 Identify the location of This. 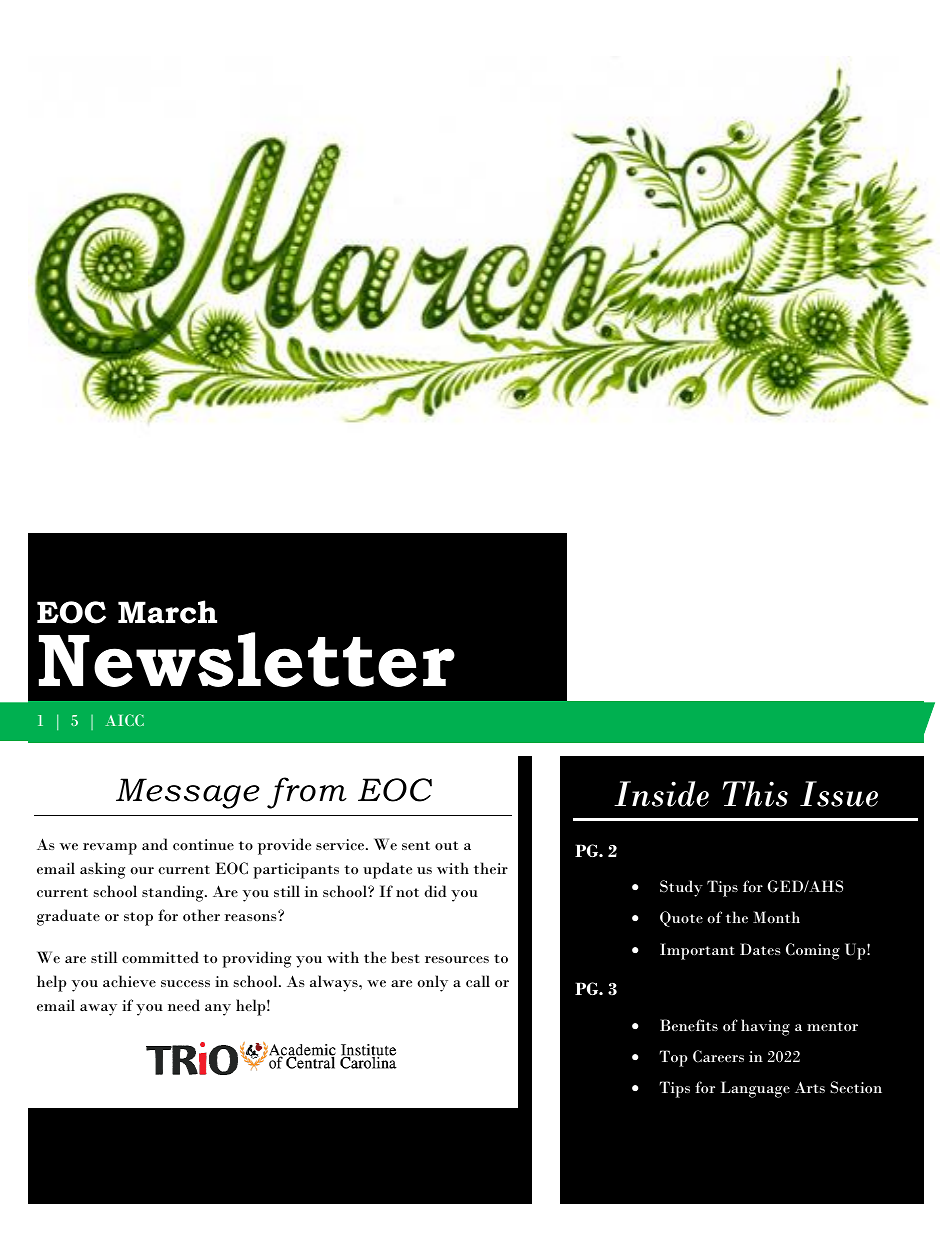
(755, 794).
